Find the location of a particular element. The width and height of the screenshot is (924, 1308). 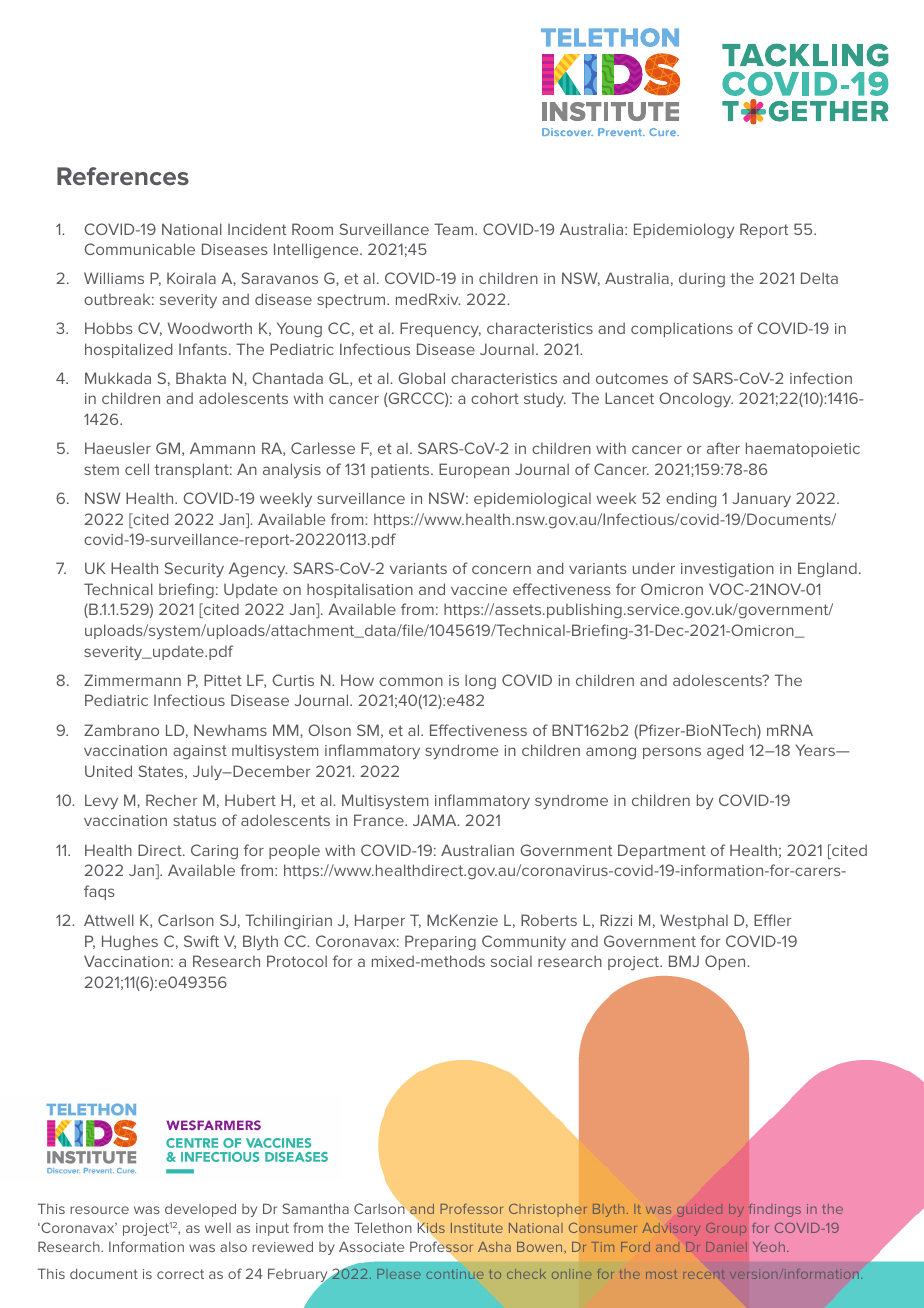

after is located at coordinates (723, 448).
